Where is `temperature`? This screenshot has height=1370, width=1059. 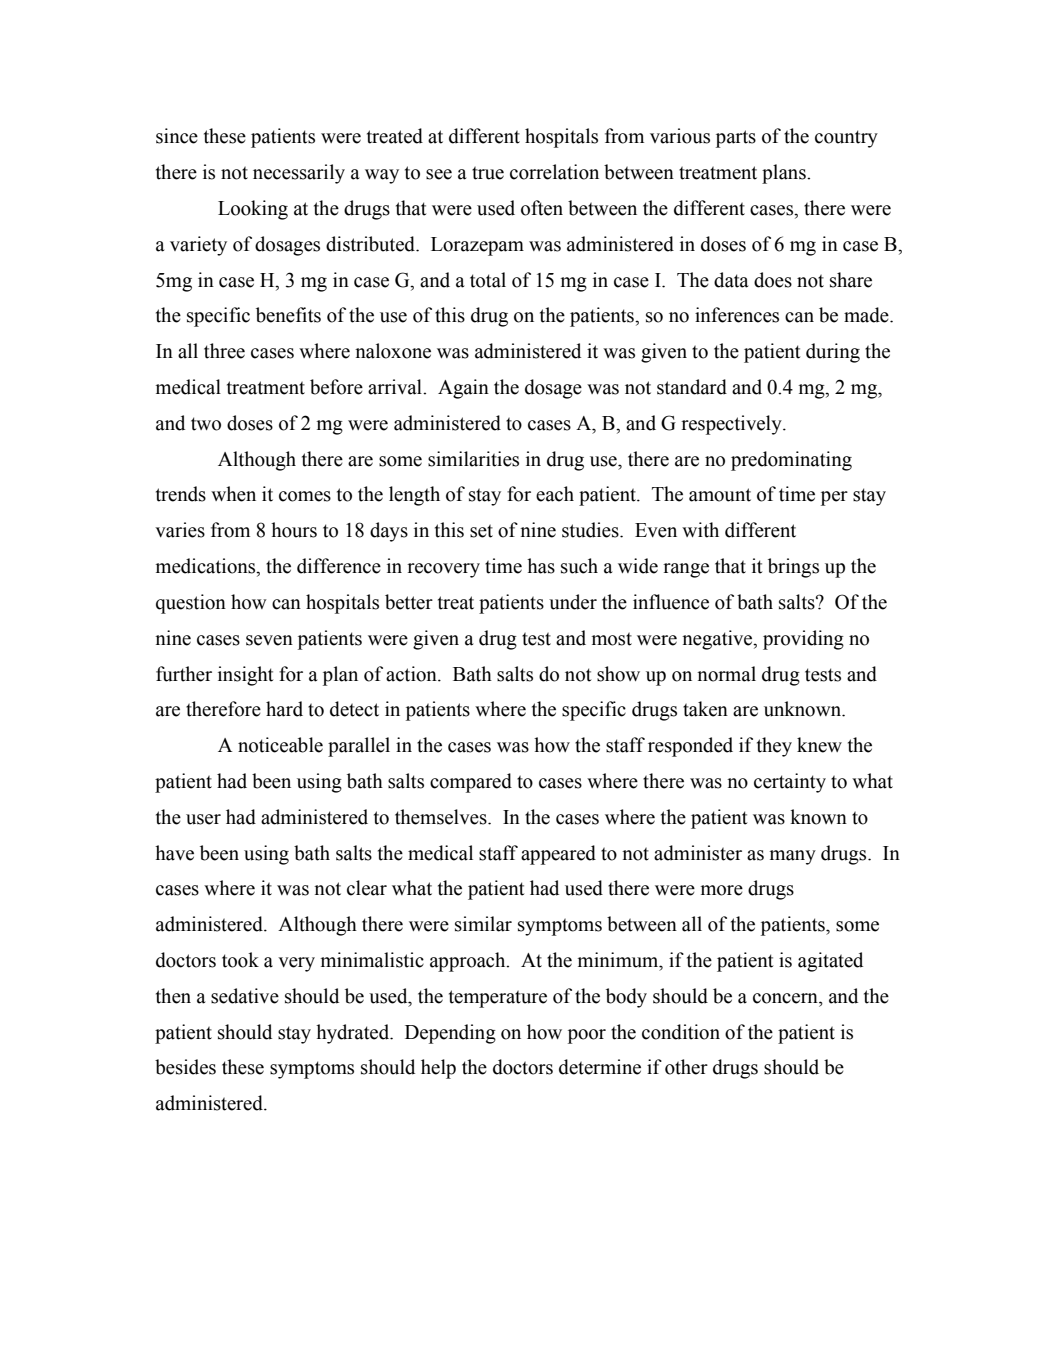
temperature is located at coordinates (498, 999).
